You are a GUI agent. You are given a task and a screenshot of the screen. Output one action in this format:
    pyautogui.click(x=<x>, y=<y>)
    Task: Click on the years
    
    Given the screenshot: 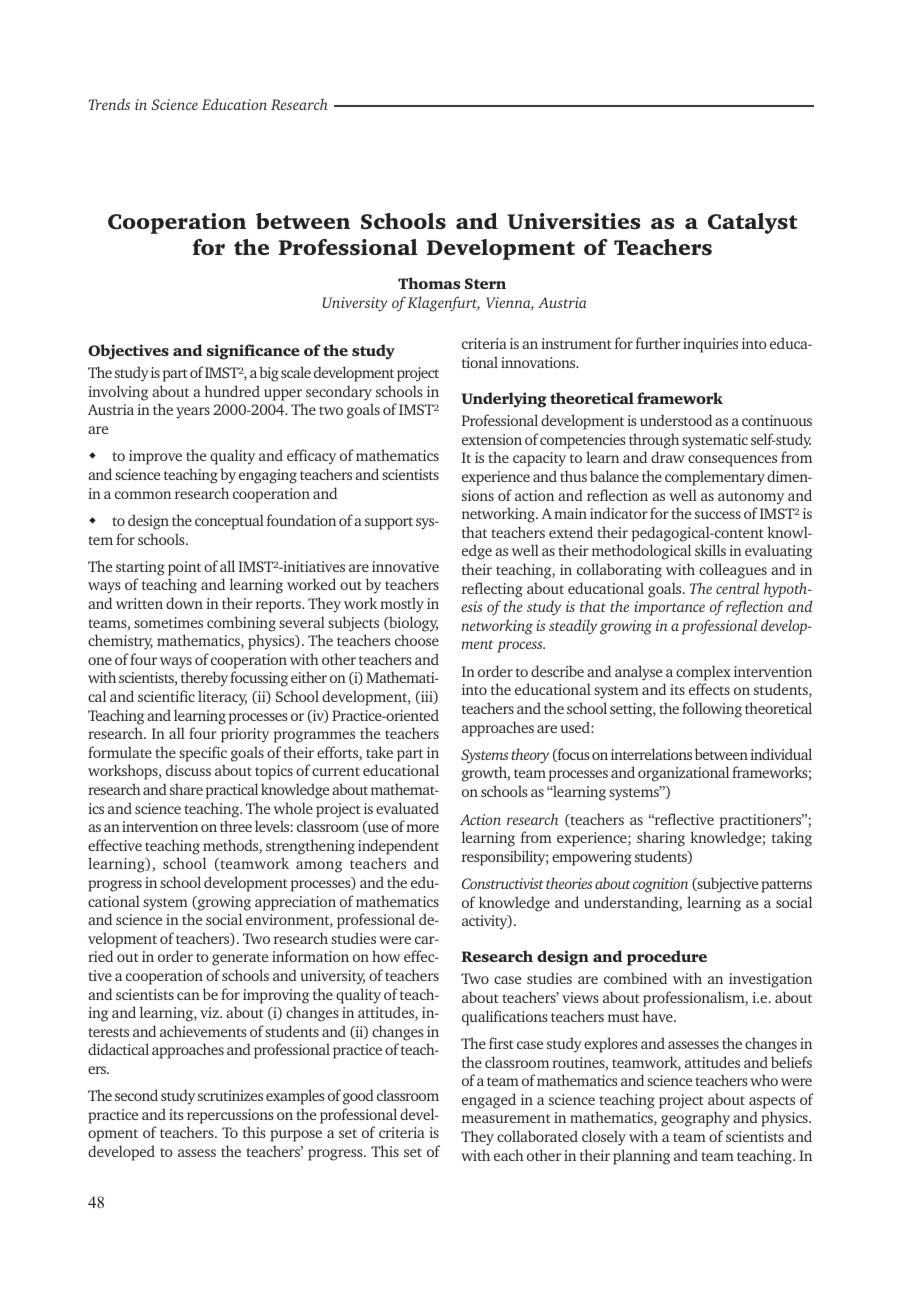 What is the action you would take?
    pyautogui.click(x=193, y=413)
